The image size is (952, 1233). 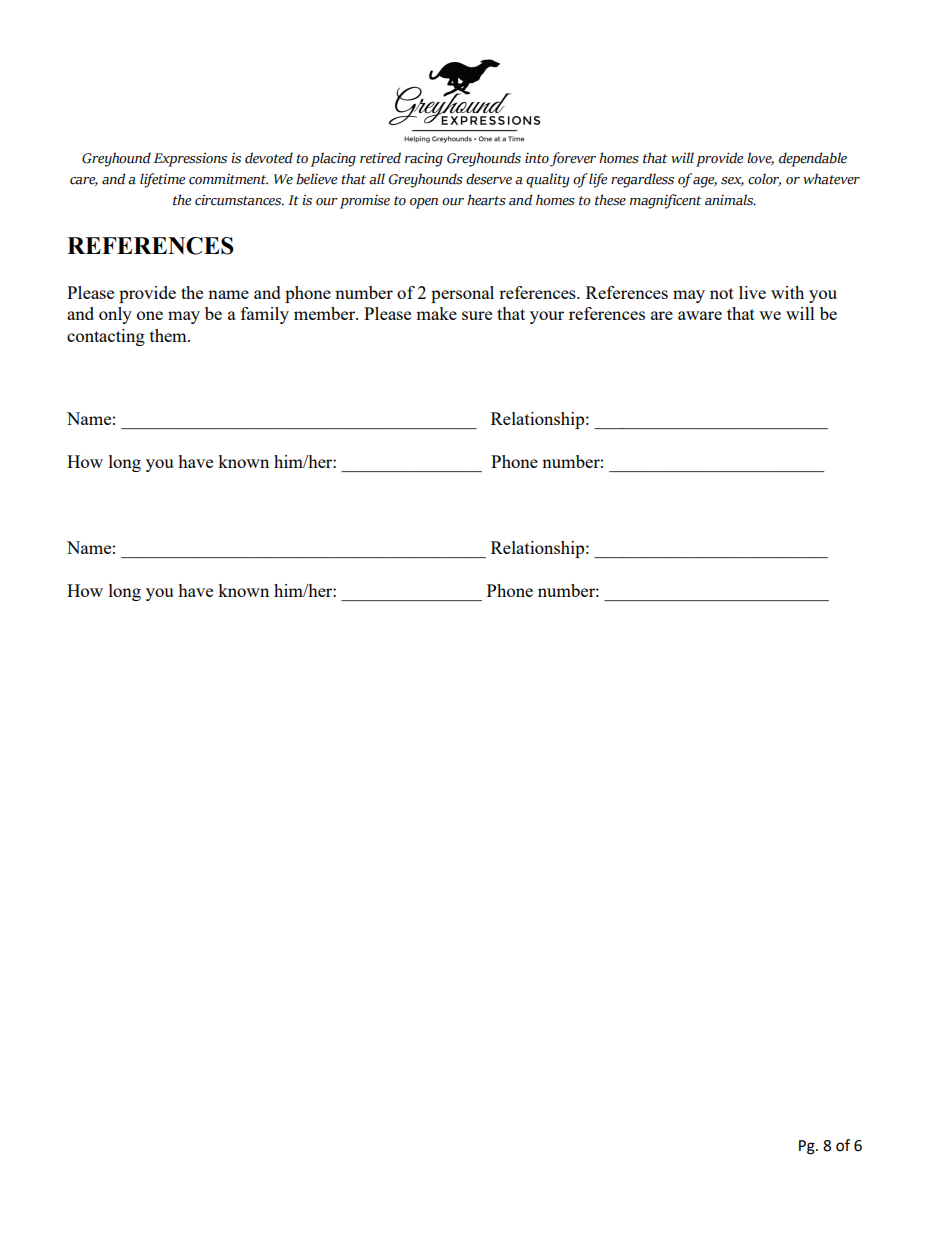 What do you see at coordinates (169, 335) in the page?
I see `them` at bounding box center [169, 335].
